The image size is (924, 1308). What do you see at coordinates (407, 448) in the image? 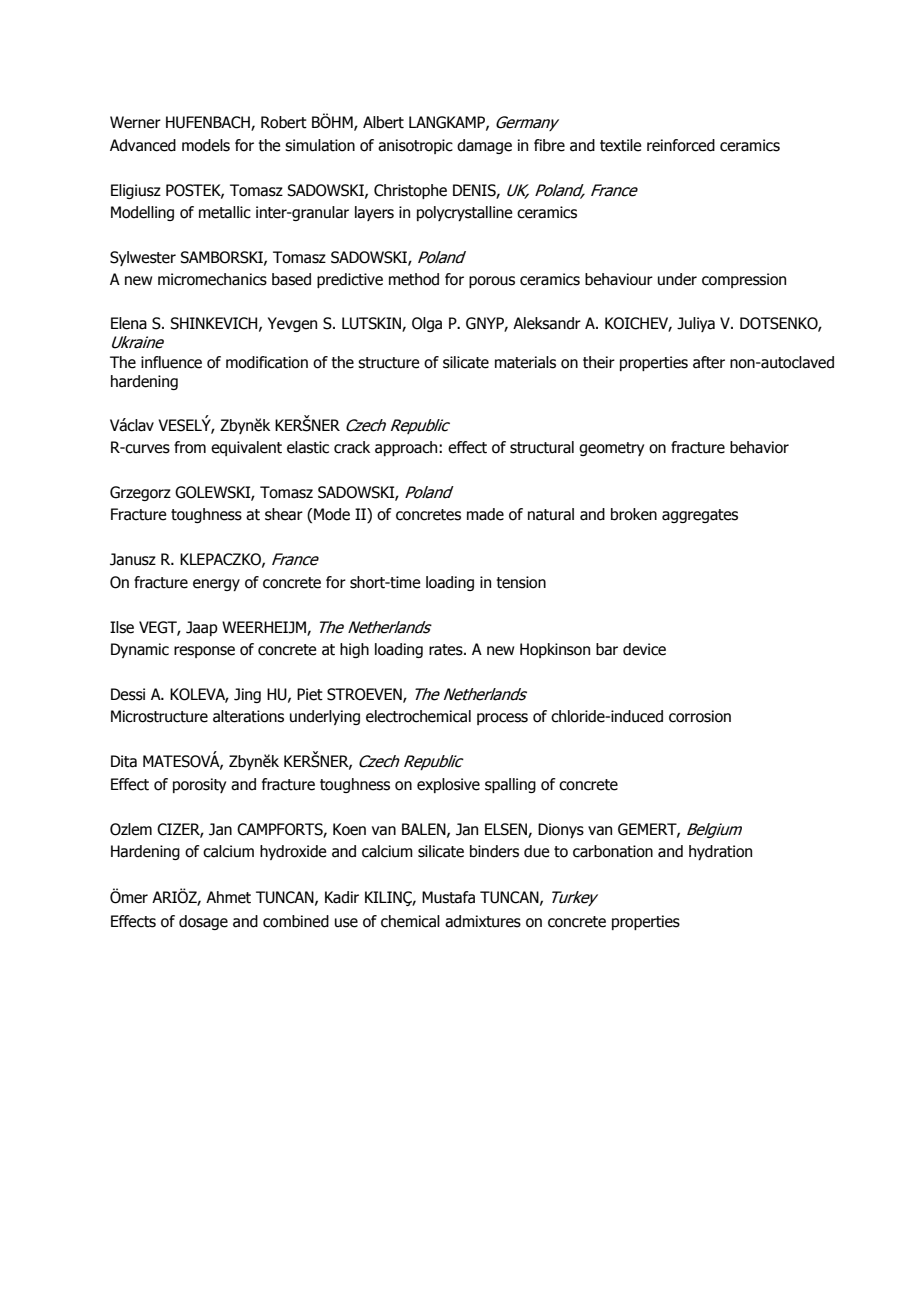
I see `approach` at bounding box center [407, 448].
